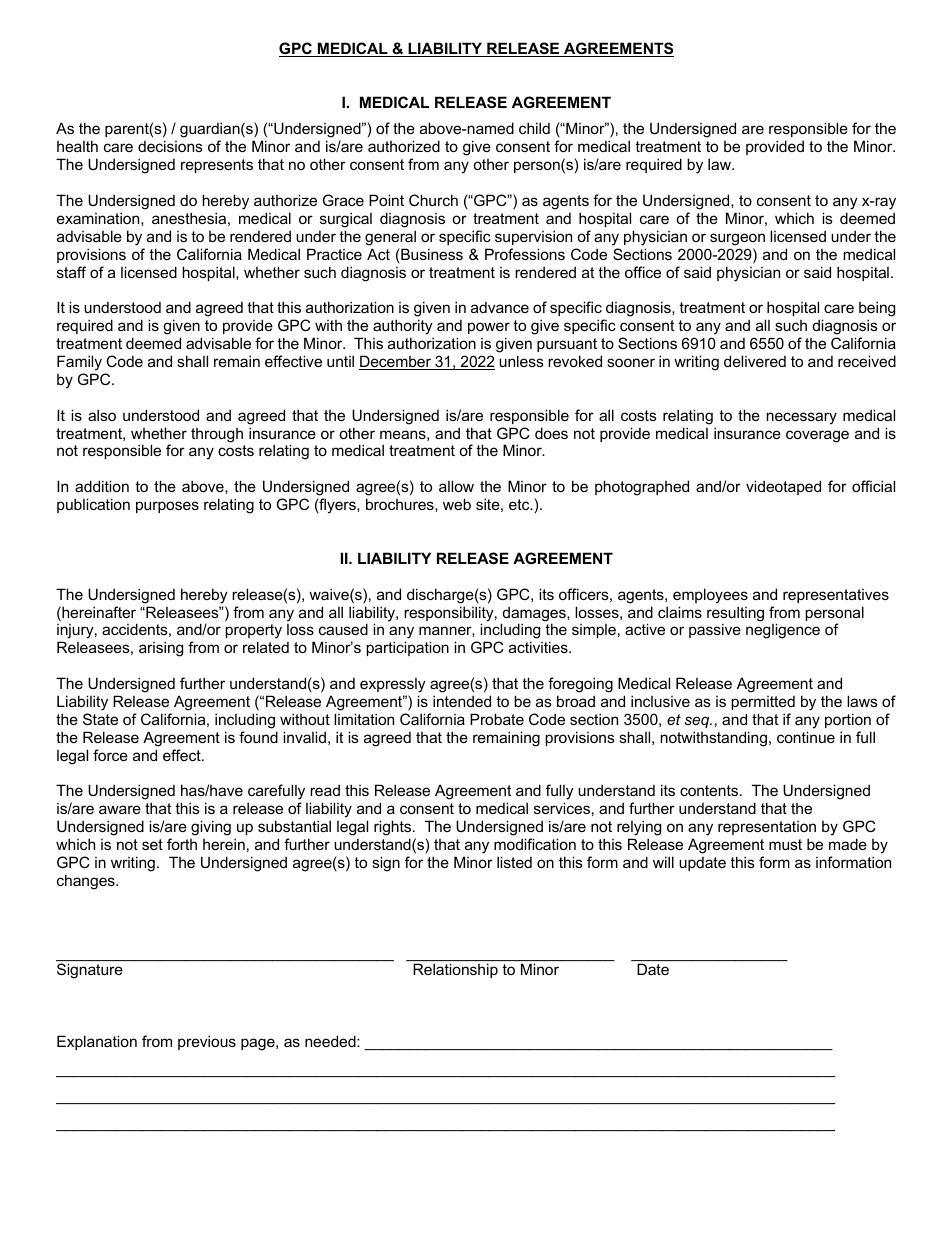 This image has width=952, height=1233. What do you see at coordinates (737, 239) in the image?
I see `surgeon` at bounding box center [737, 239].
